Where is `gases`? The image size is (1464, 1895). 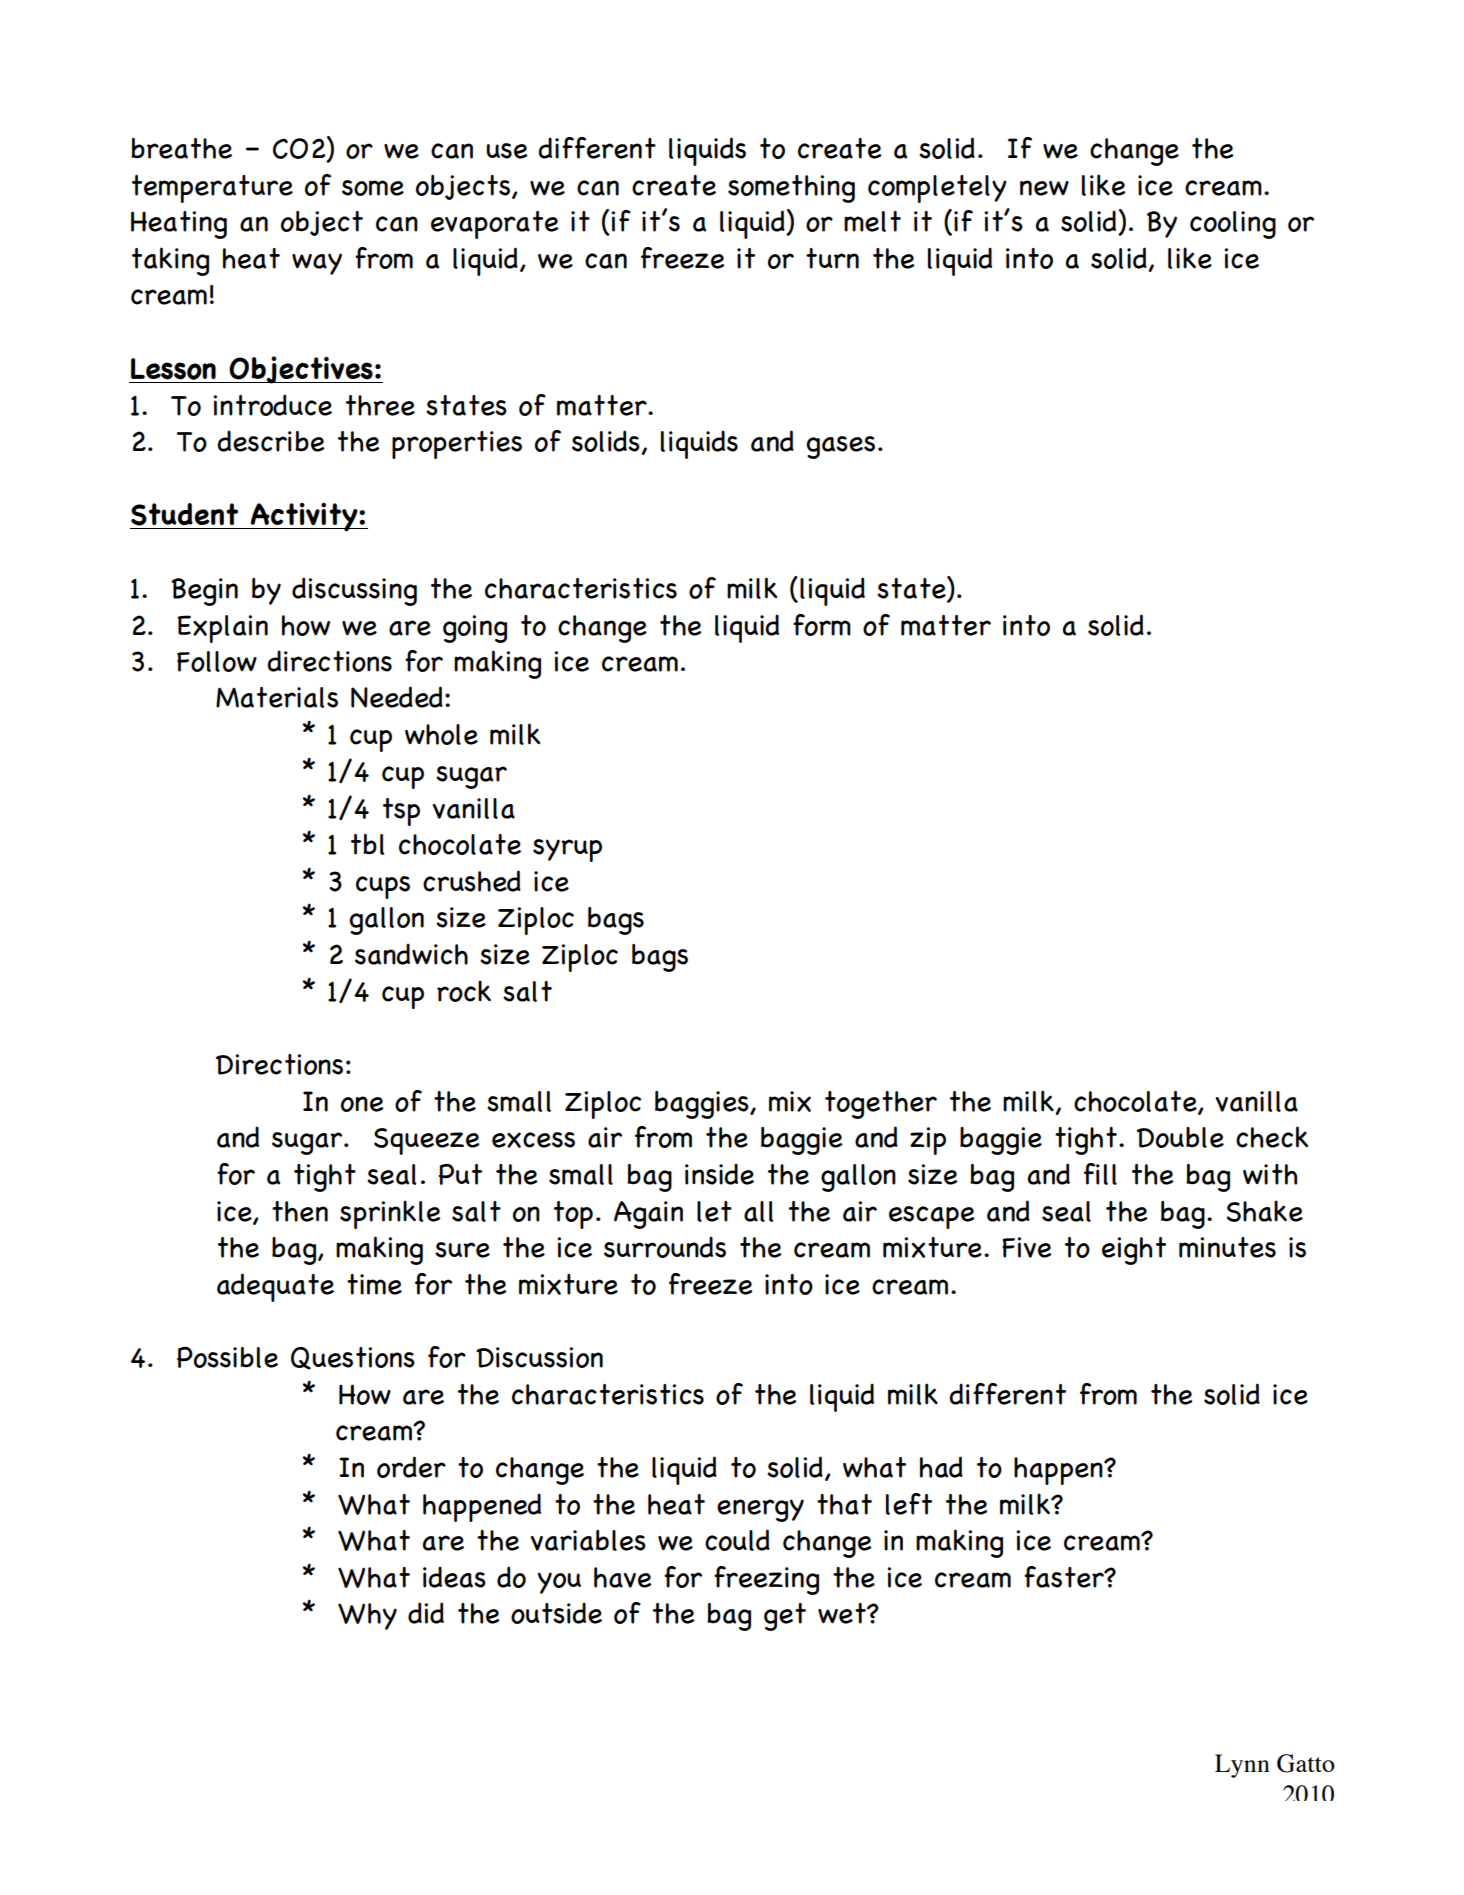
gases is located at coordinates (841, 447).
